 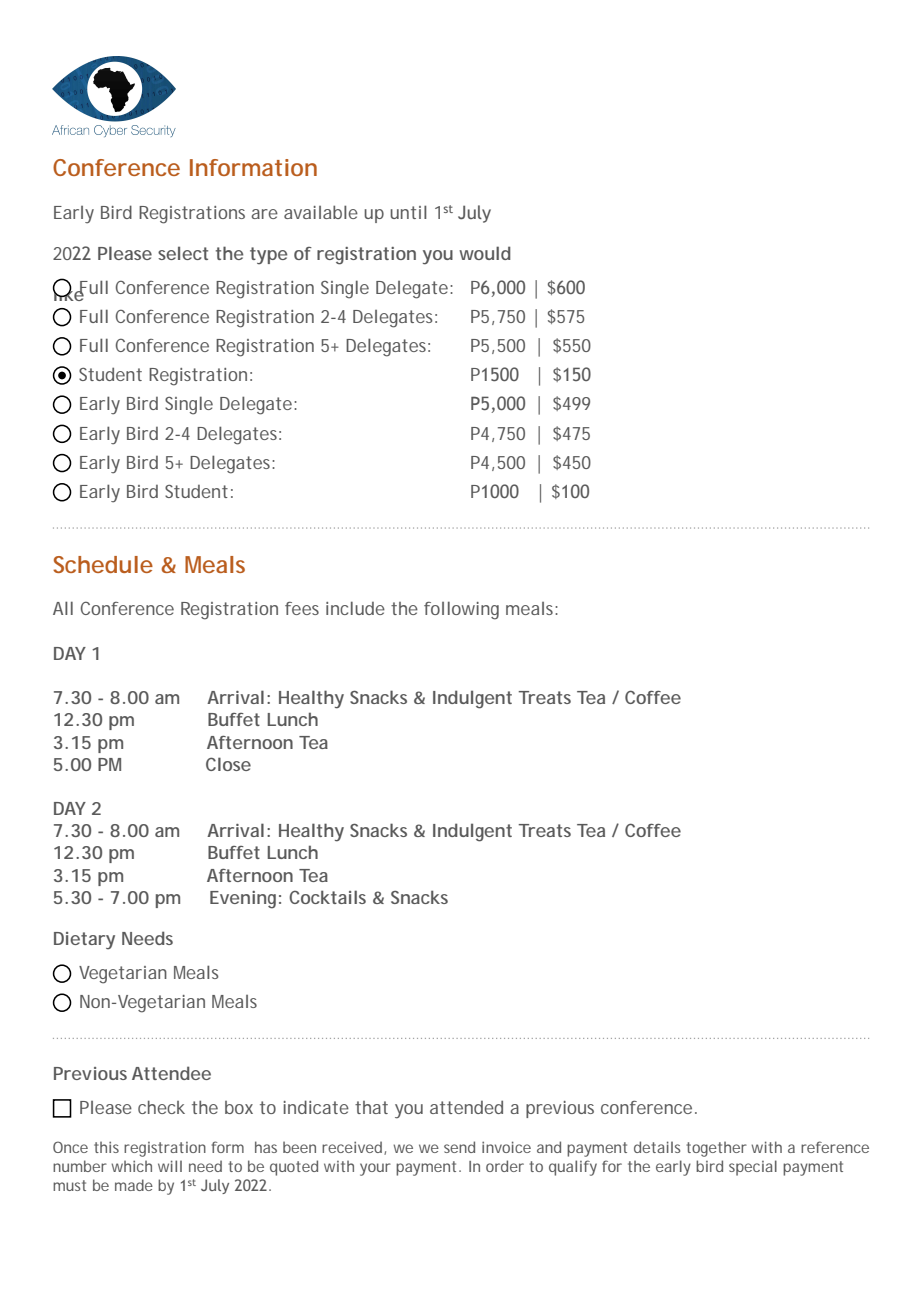 What do you see at coordinates (103, 564) in the screenshot?
I see `Schedule` at bounding box center [103, 564].
